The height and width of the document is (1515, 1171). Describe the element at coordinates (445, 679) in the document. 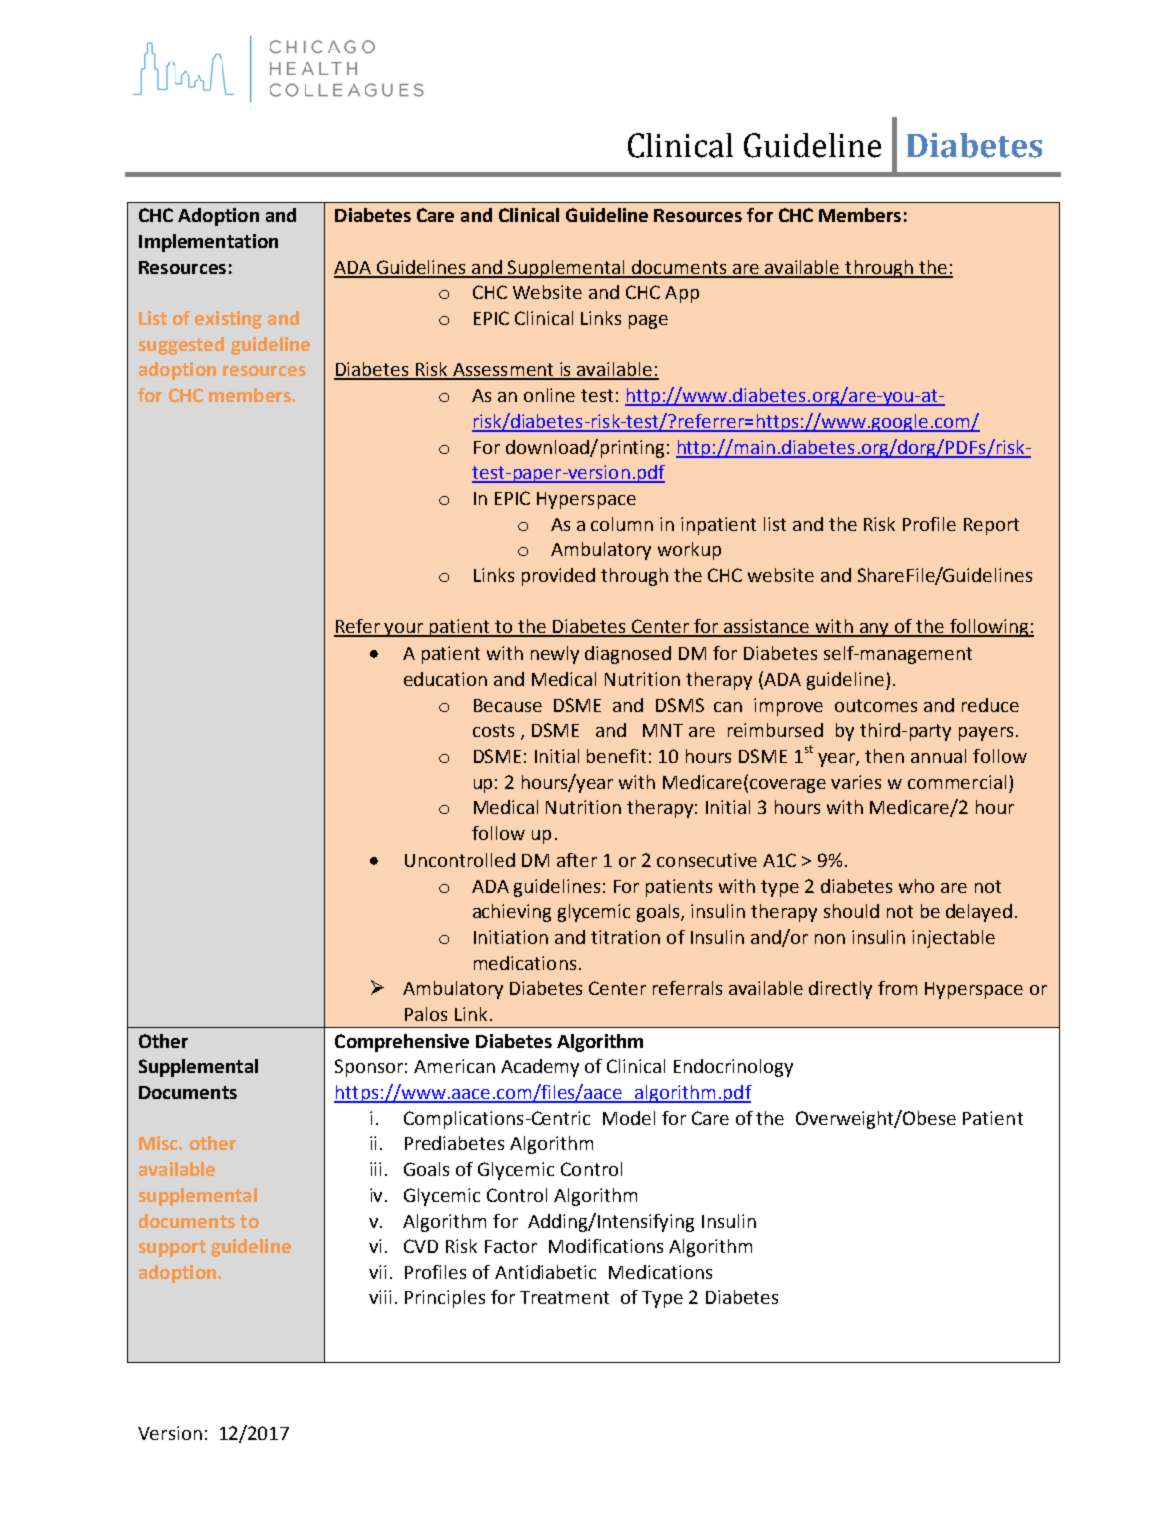

I see `education` at that location.
